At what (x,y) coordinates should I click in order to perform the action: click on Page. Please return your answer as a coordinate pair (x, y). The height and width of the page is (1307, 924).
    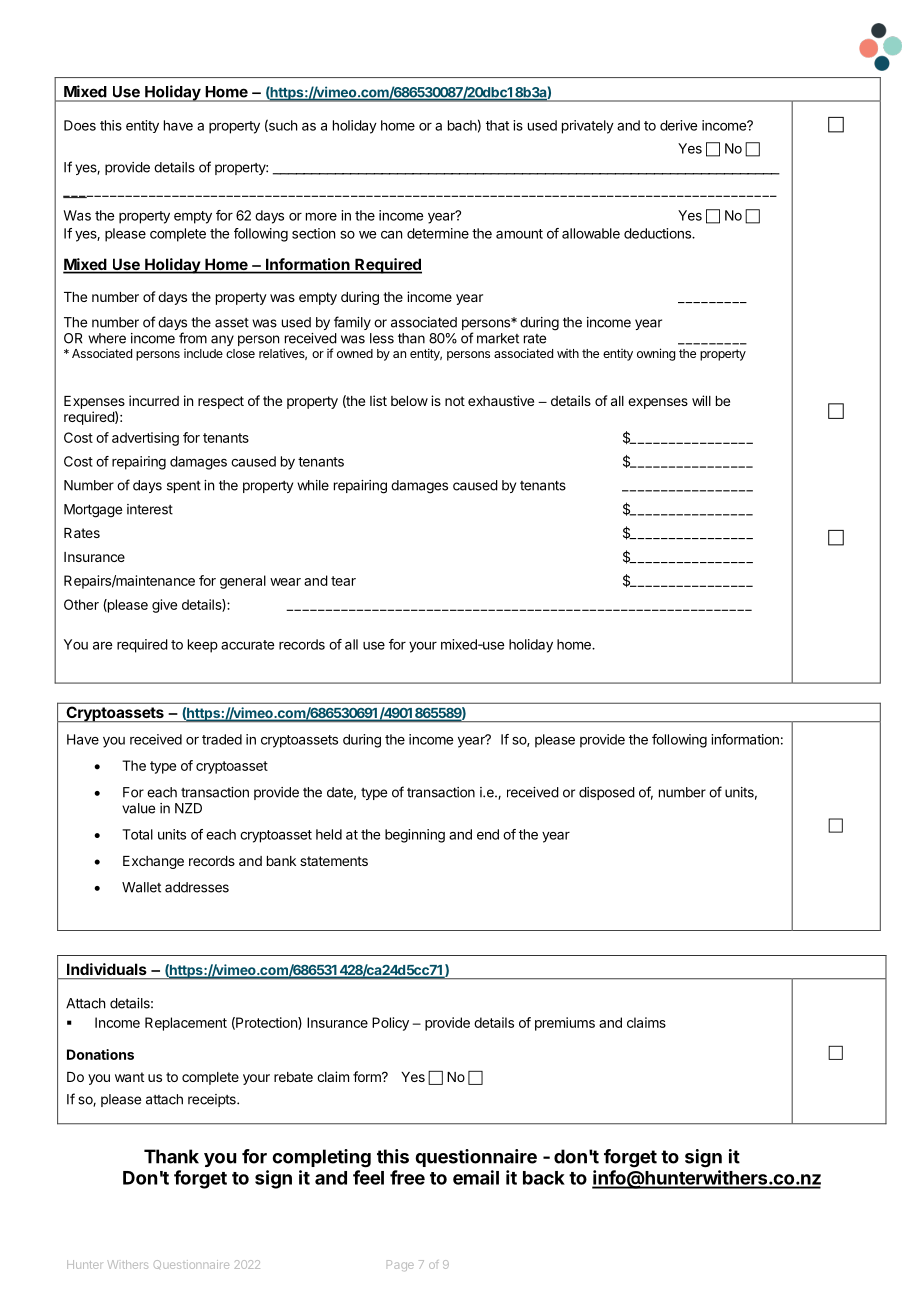
    Looking at the image, I should click on (400, 1265).
